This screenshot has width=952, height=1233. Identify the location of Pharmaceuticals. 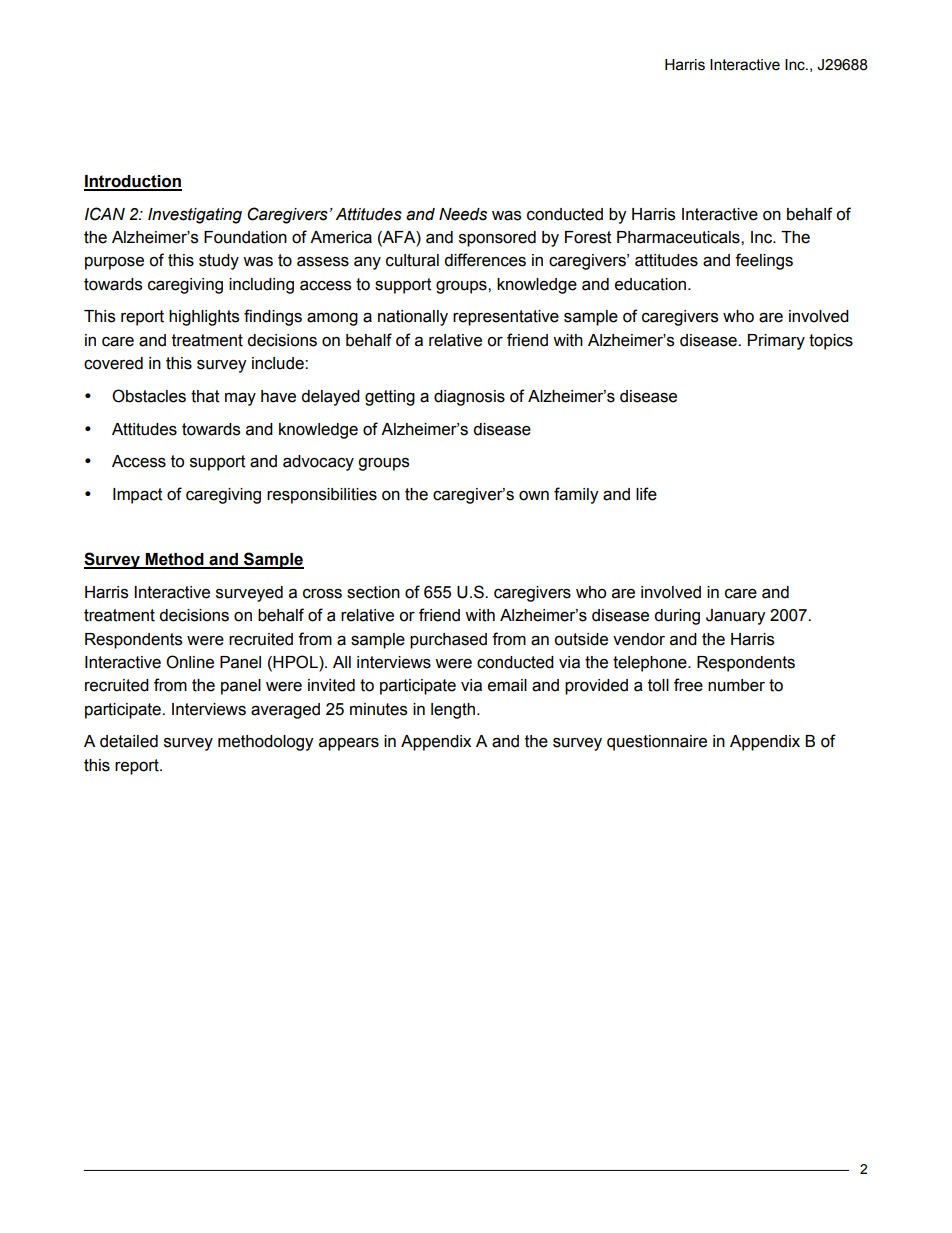
(679, 237).
